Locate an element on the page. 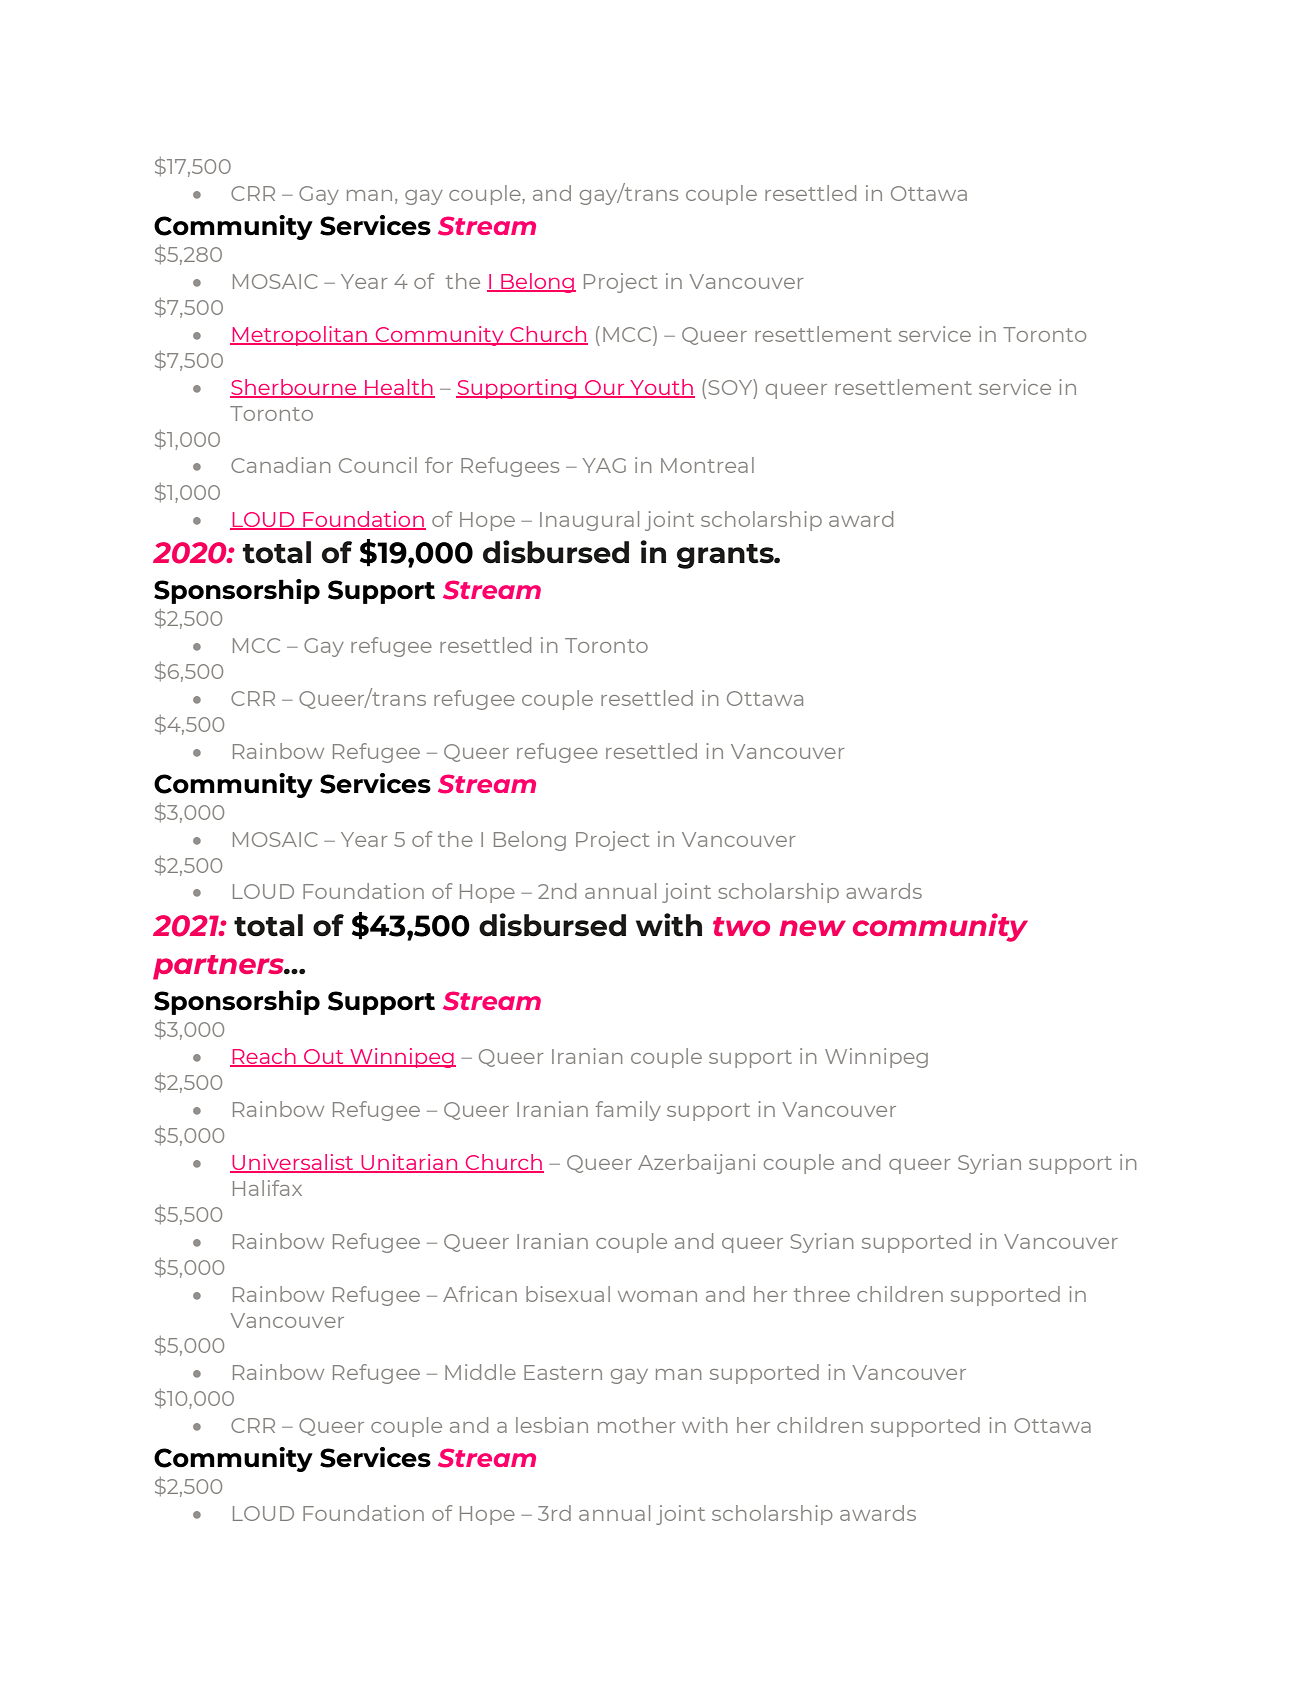 The image size is (1306, 1690). Middle is located at coordinates (480, 1372).
